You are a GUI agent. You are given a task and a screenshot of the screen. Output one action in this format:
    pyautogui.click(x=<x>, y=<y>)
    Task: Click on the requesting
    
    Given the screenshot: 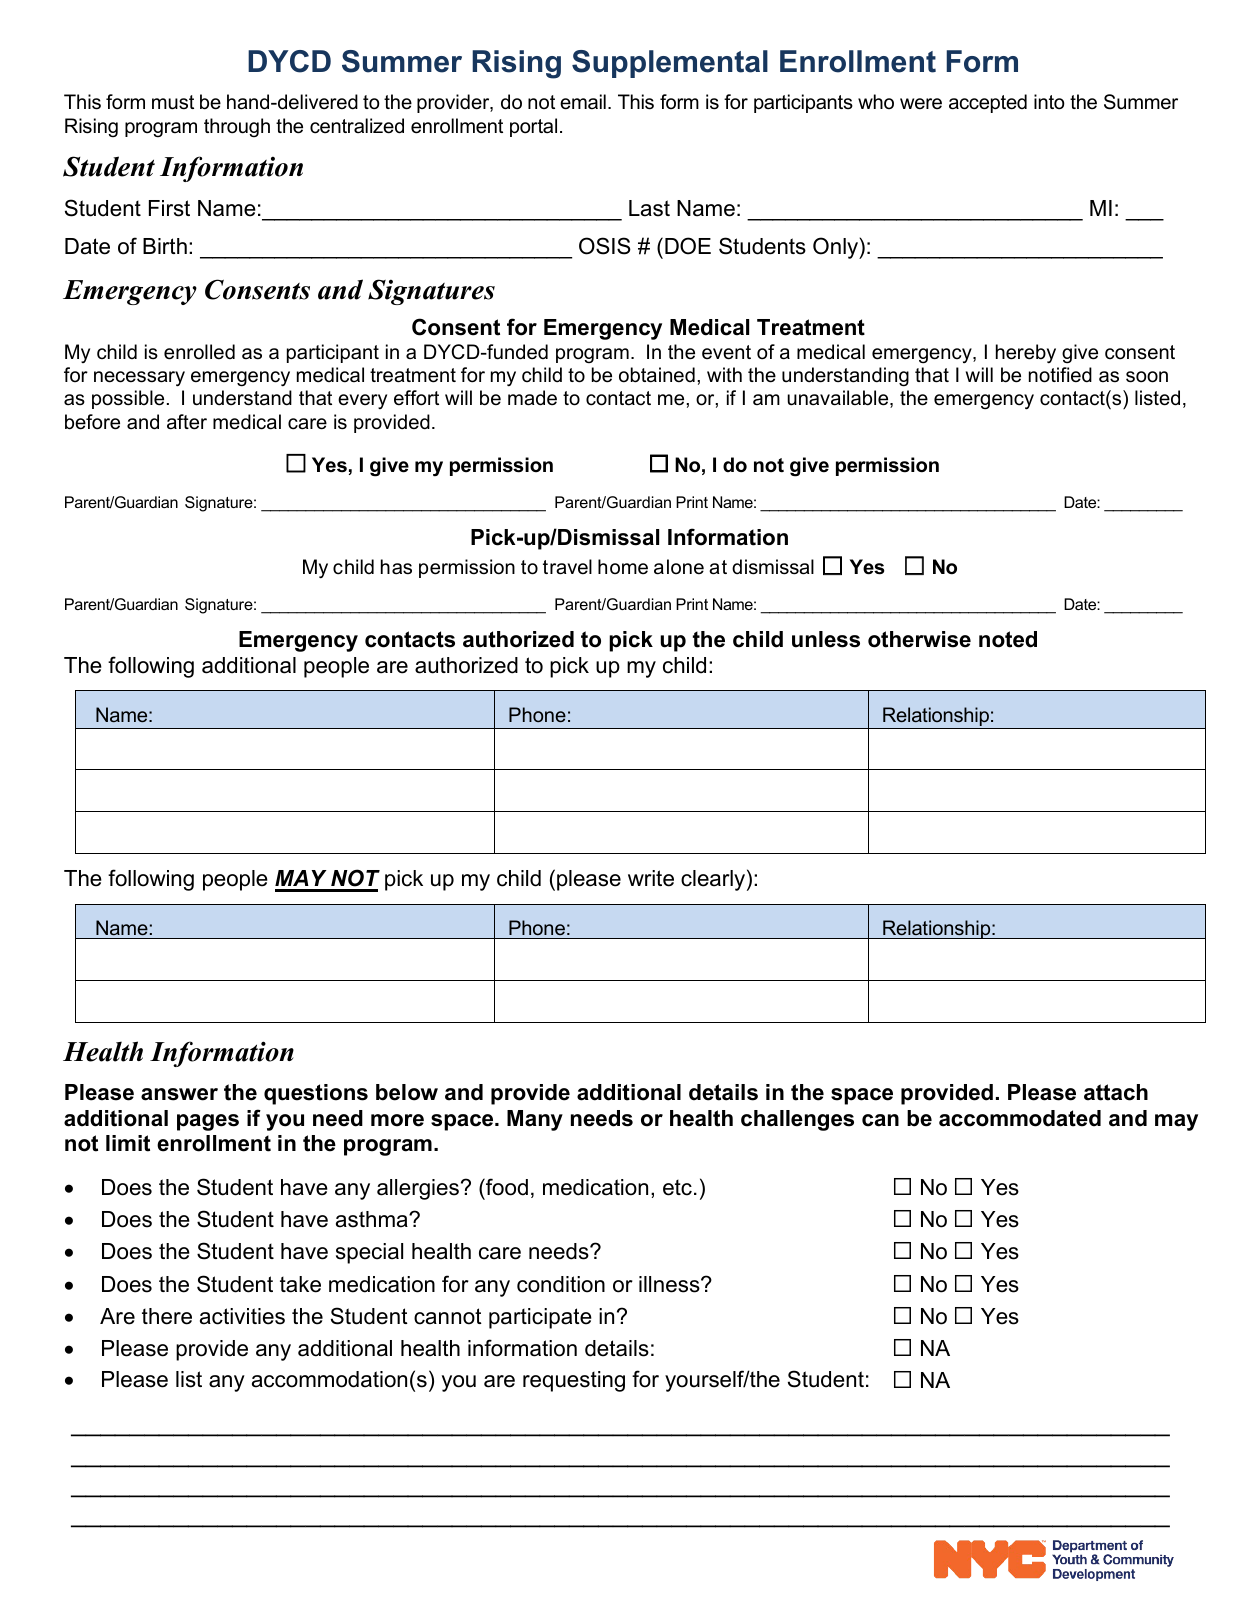 What is the action you would take?
    pyautogui.click(x=574, y=1381)
